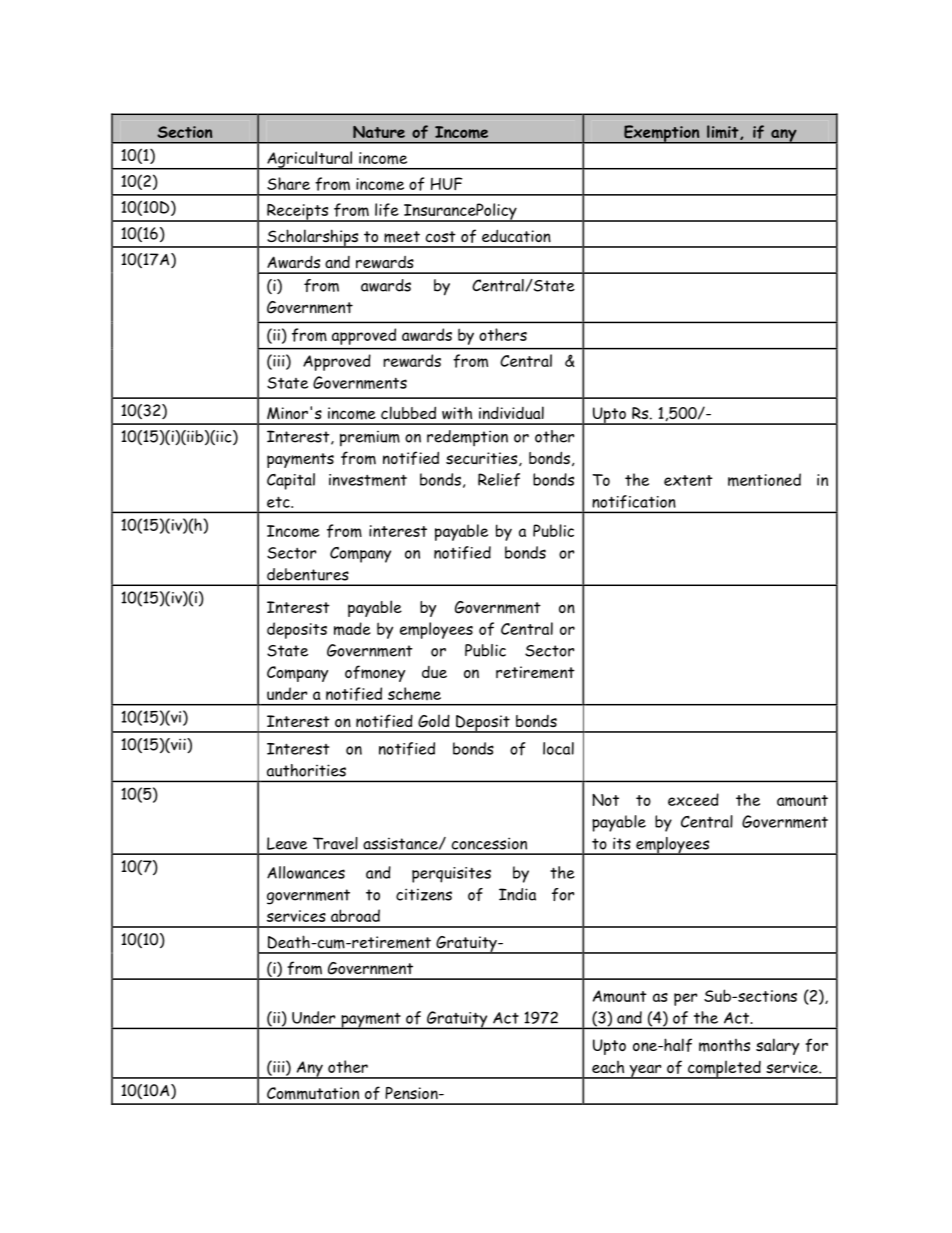  Describe the element at coordinates (313, 1093) in the screenshot. I see `Commutation` at that location.
